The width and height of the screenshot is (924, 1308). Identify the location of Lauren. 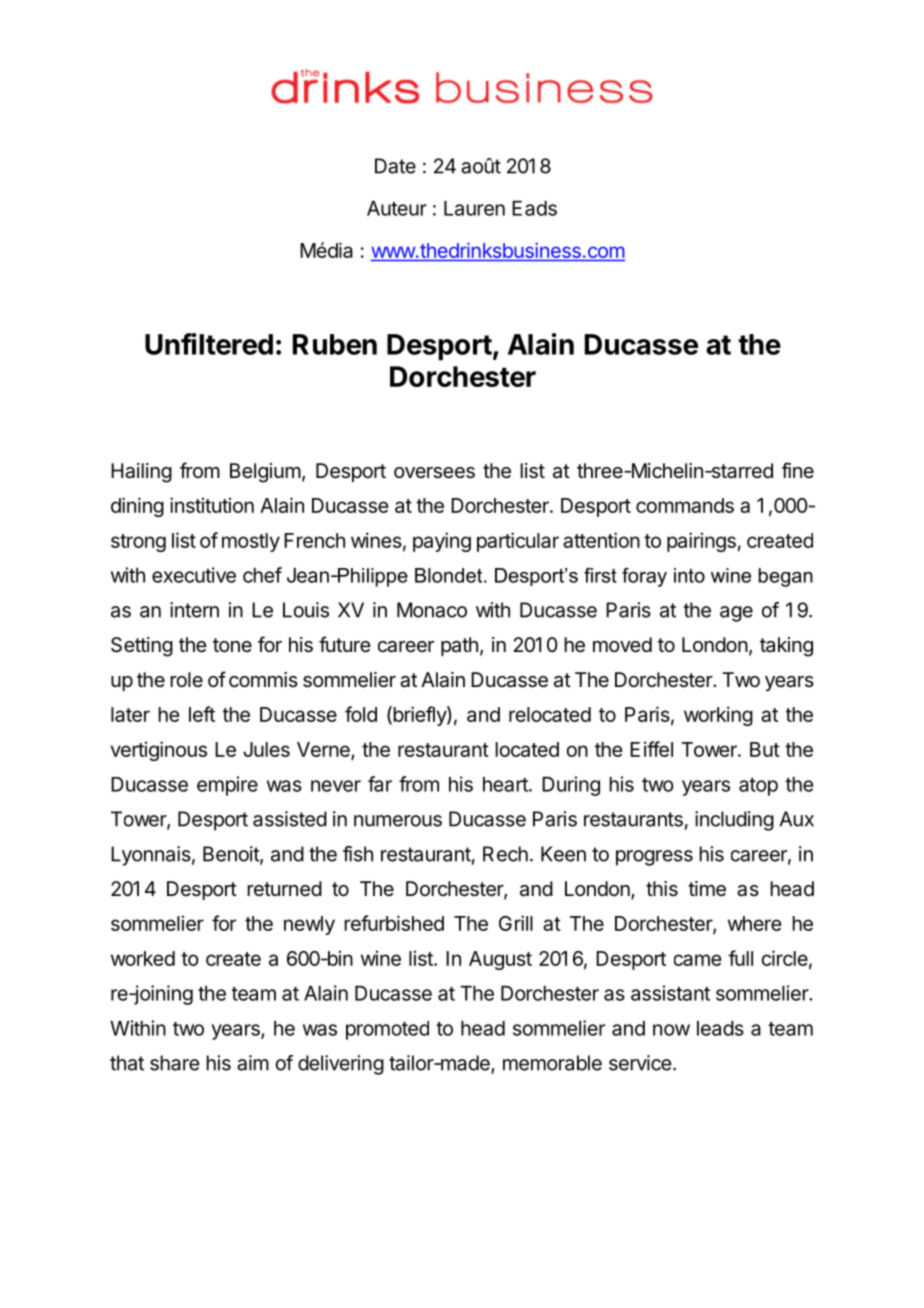
(474, 208).
